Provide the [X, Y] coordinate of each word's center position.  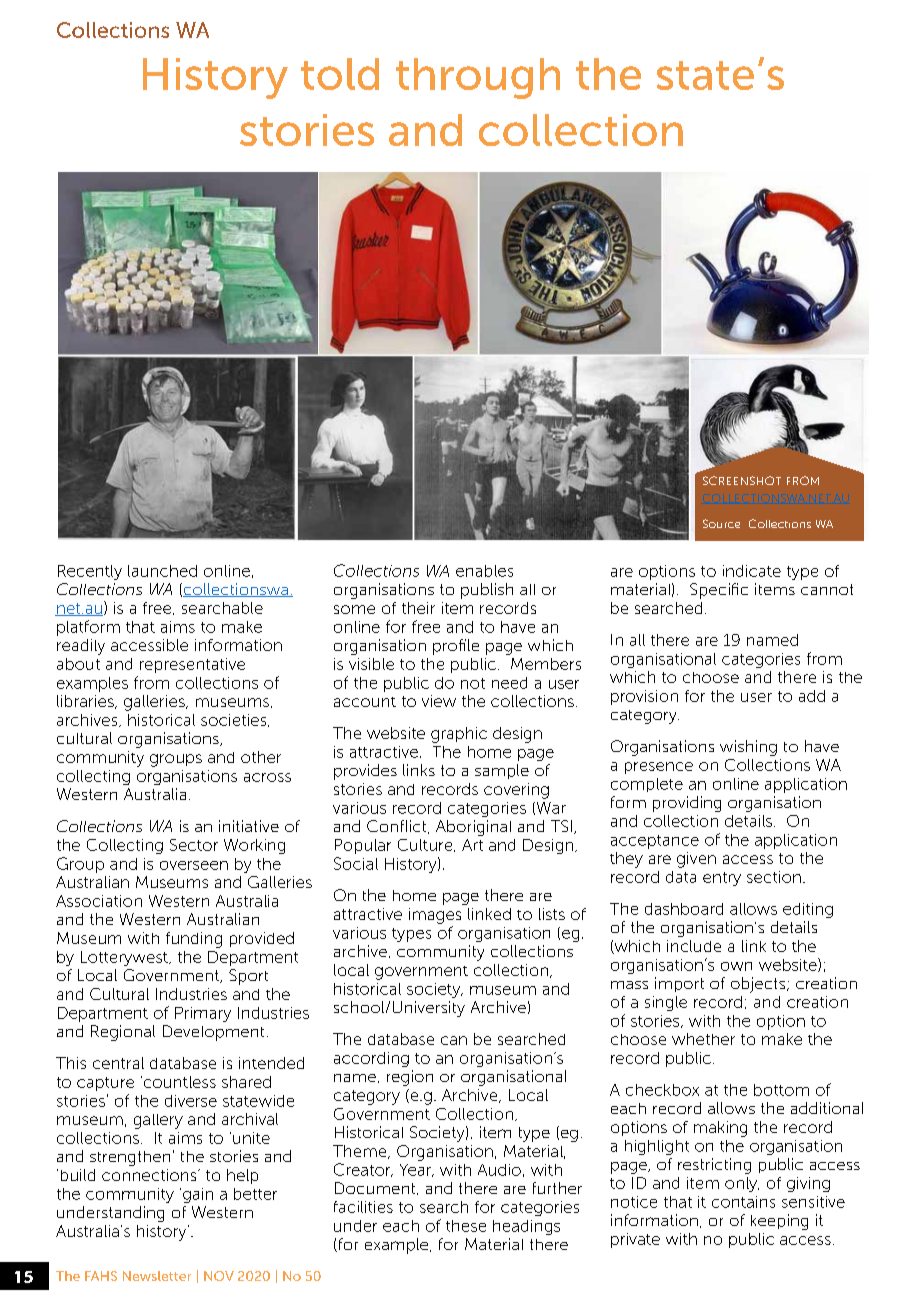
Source [721, 523]
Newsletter [157, 1276]
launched [162, 571]
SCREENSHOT [742, 480]
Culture [426, 845]
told [340, 74]
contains [743, 1202]
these [466, 1226]
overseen [194, 865]
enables [484, 571]
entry [722, 879]
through [478, 78]
